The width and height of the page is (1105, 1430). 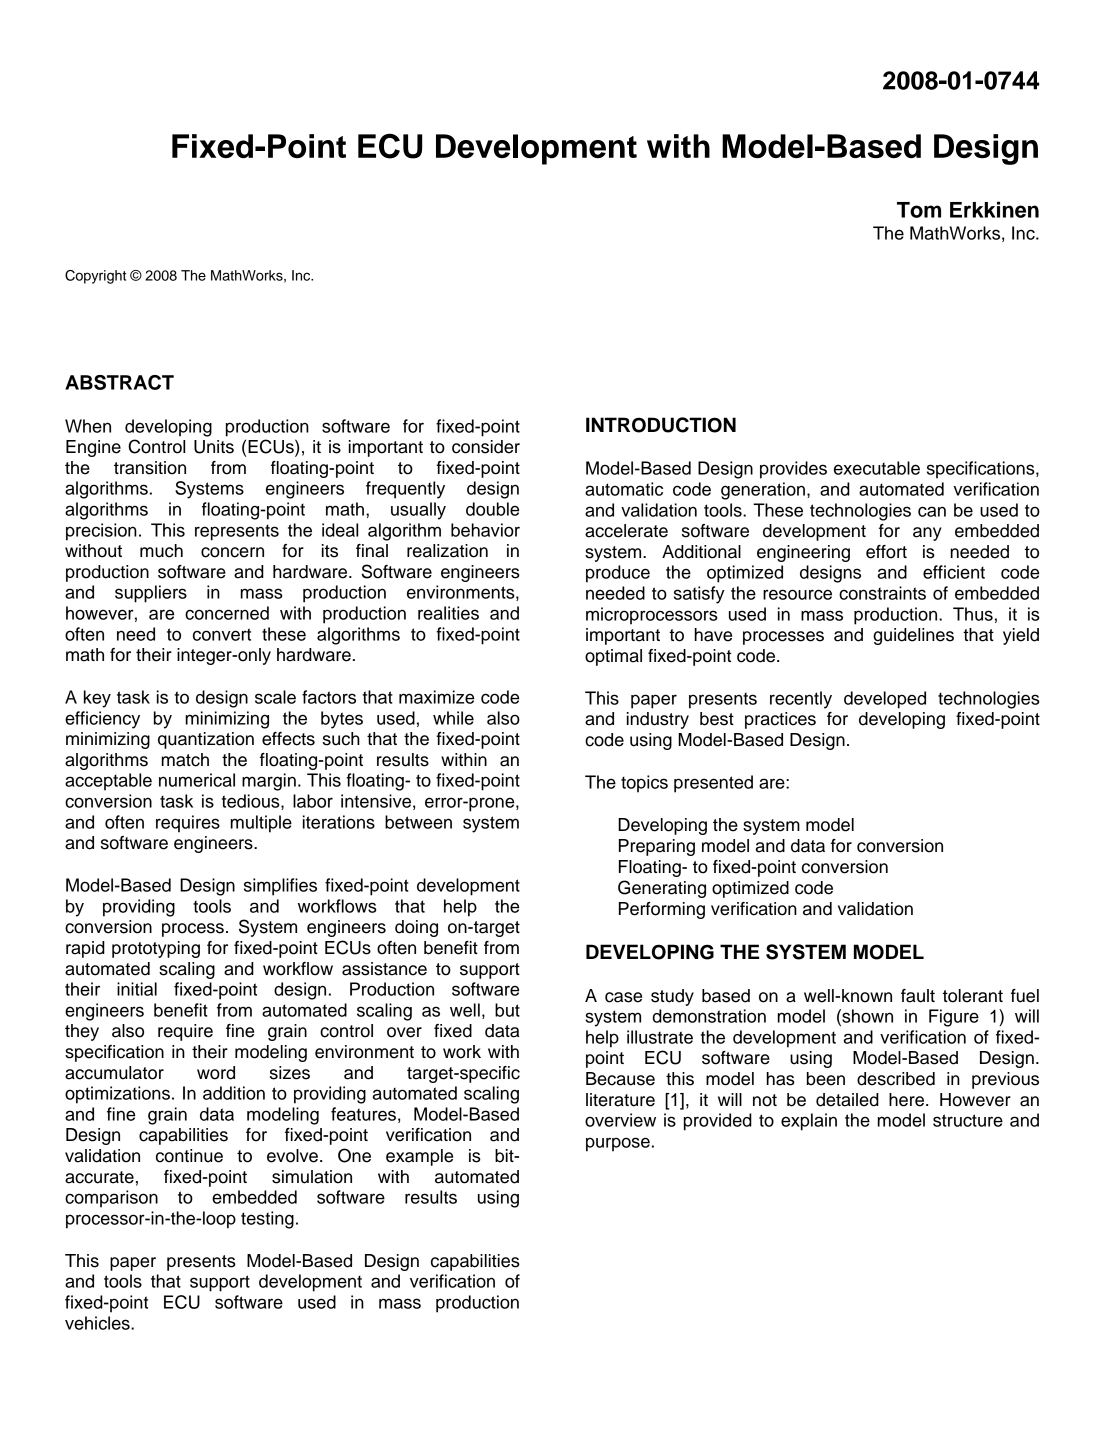 I want to click on INTRODUCTION, so click(x=661, y=425).
